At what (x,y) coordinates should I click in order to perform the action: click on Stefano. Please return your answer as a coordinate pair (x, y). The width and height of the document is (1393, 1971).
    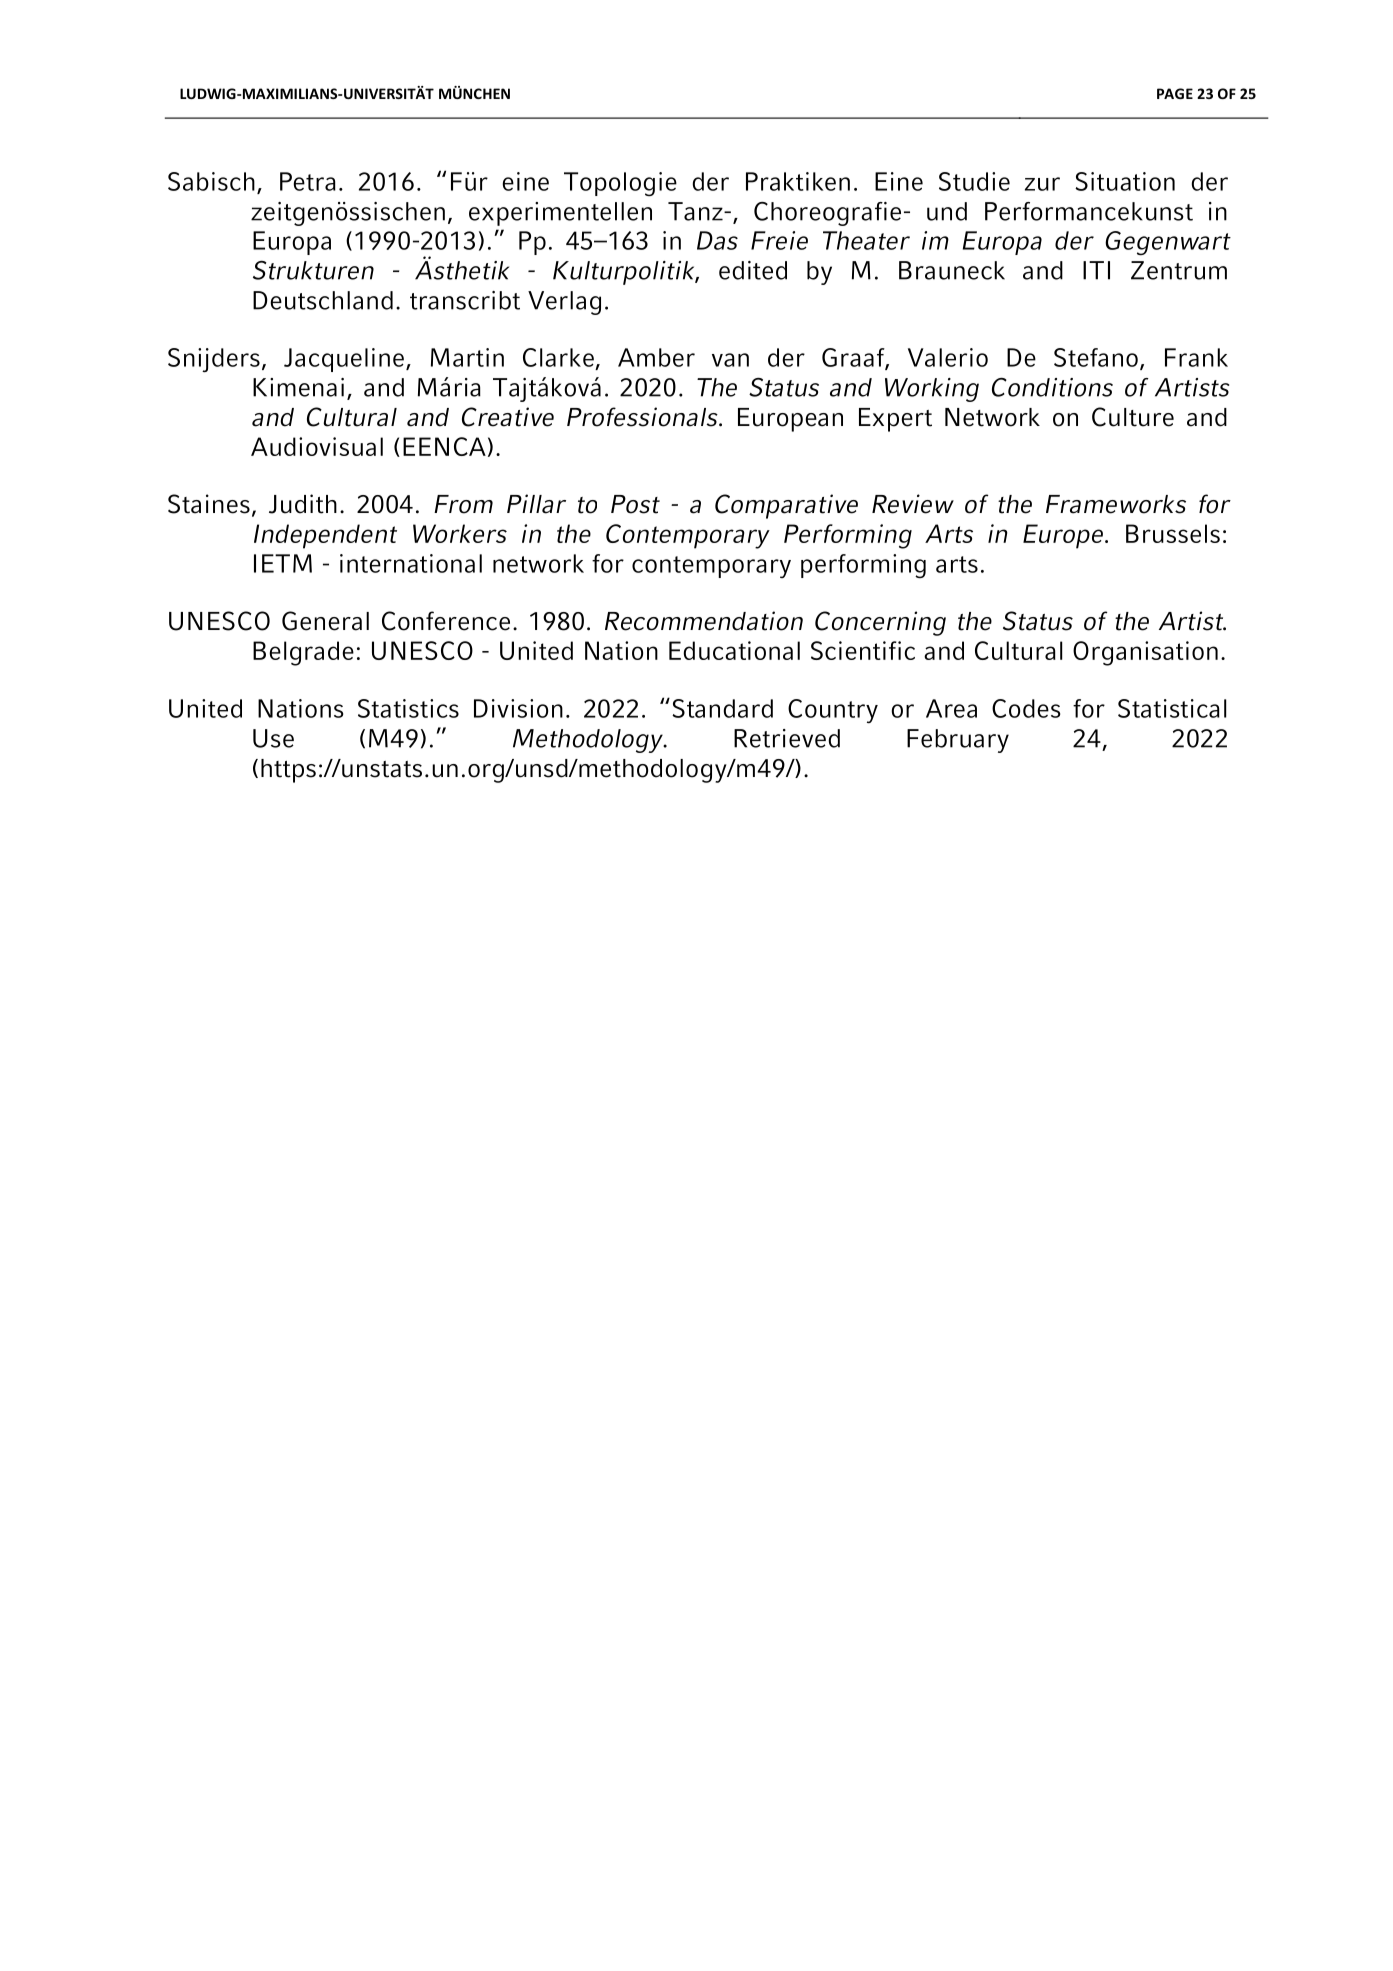
    Looking at the image, I should click on (1096, 357).
